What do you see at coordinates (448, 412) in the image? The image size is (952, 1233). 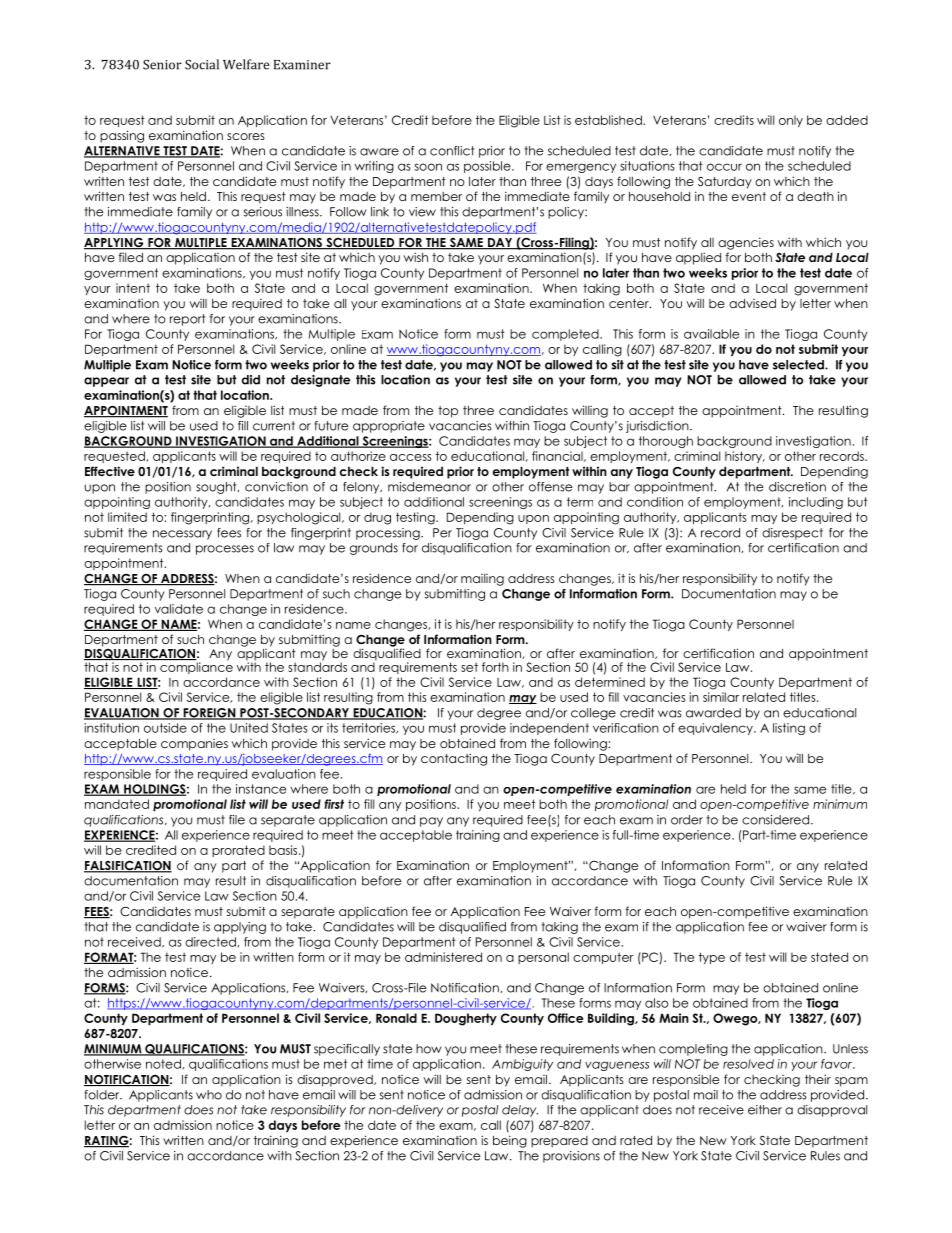 I see `top` at bounding box center [448, 412].
